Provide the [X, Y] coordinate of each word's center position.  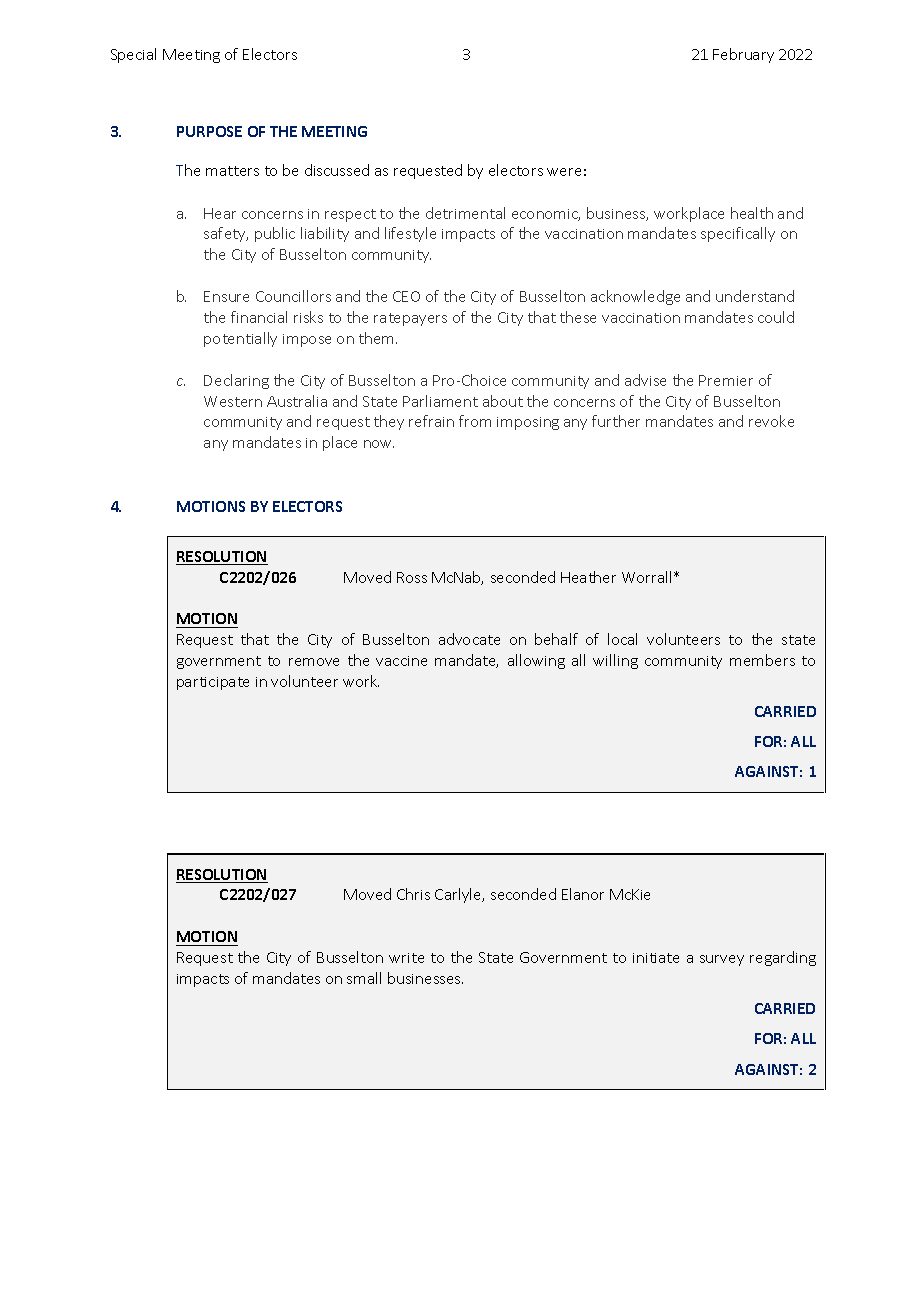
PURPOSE [209, 131]
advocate [469, 639]
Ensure [226, 296]
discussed [337, 170]
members [762, 660]
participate [213, 683]
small [364, 978]
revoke [771, 421]
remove [314, 662]
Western [233, 401]
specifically [738, 234]
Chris [413, 894]
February [743, 55]
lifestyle [410, 234]
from [475, 421]
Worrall [646, 577]
